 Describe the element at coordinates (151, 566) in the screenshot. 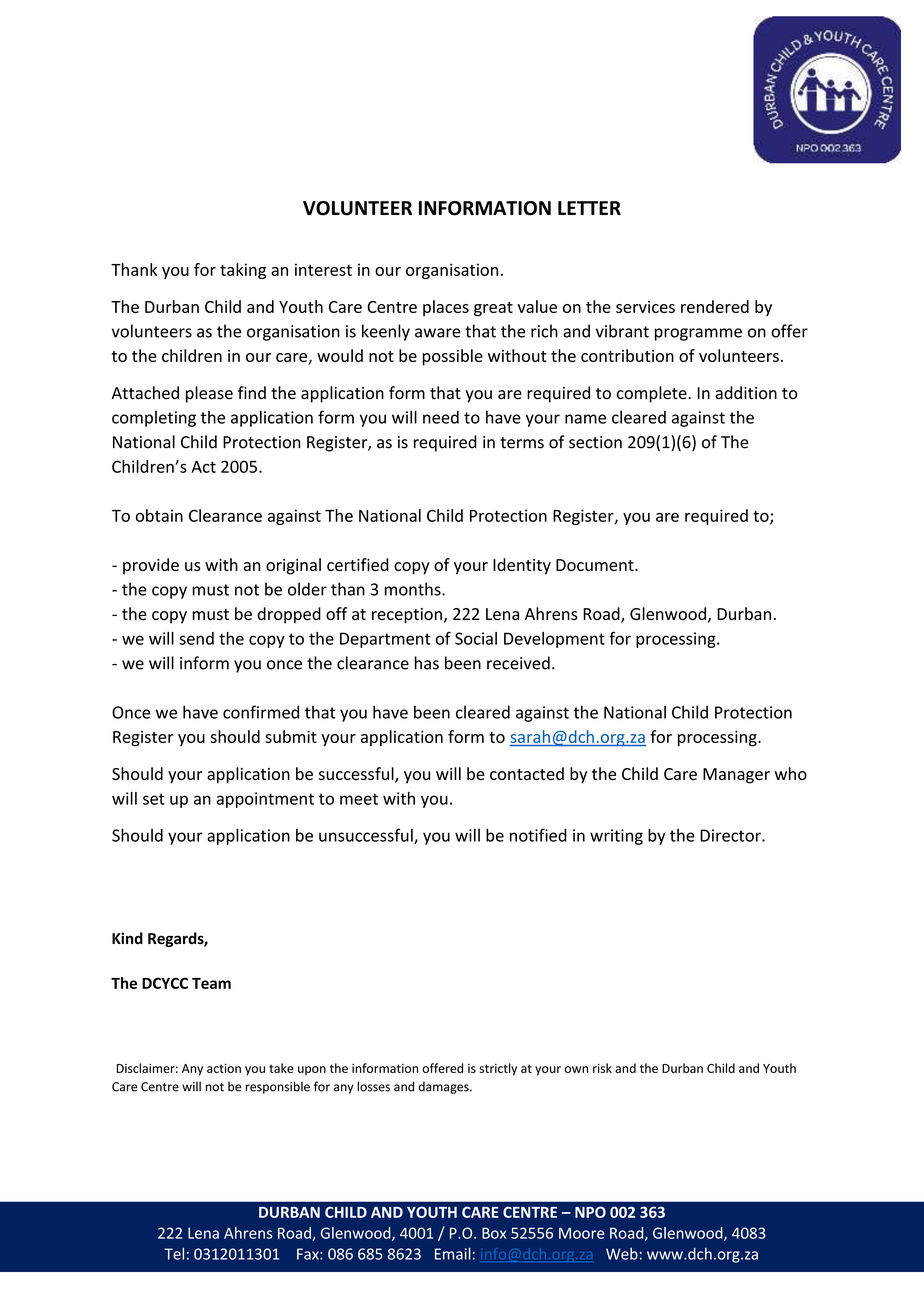

I see `provide` at that location.
